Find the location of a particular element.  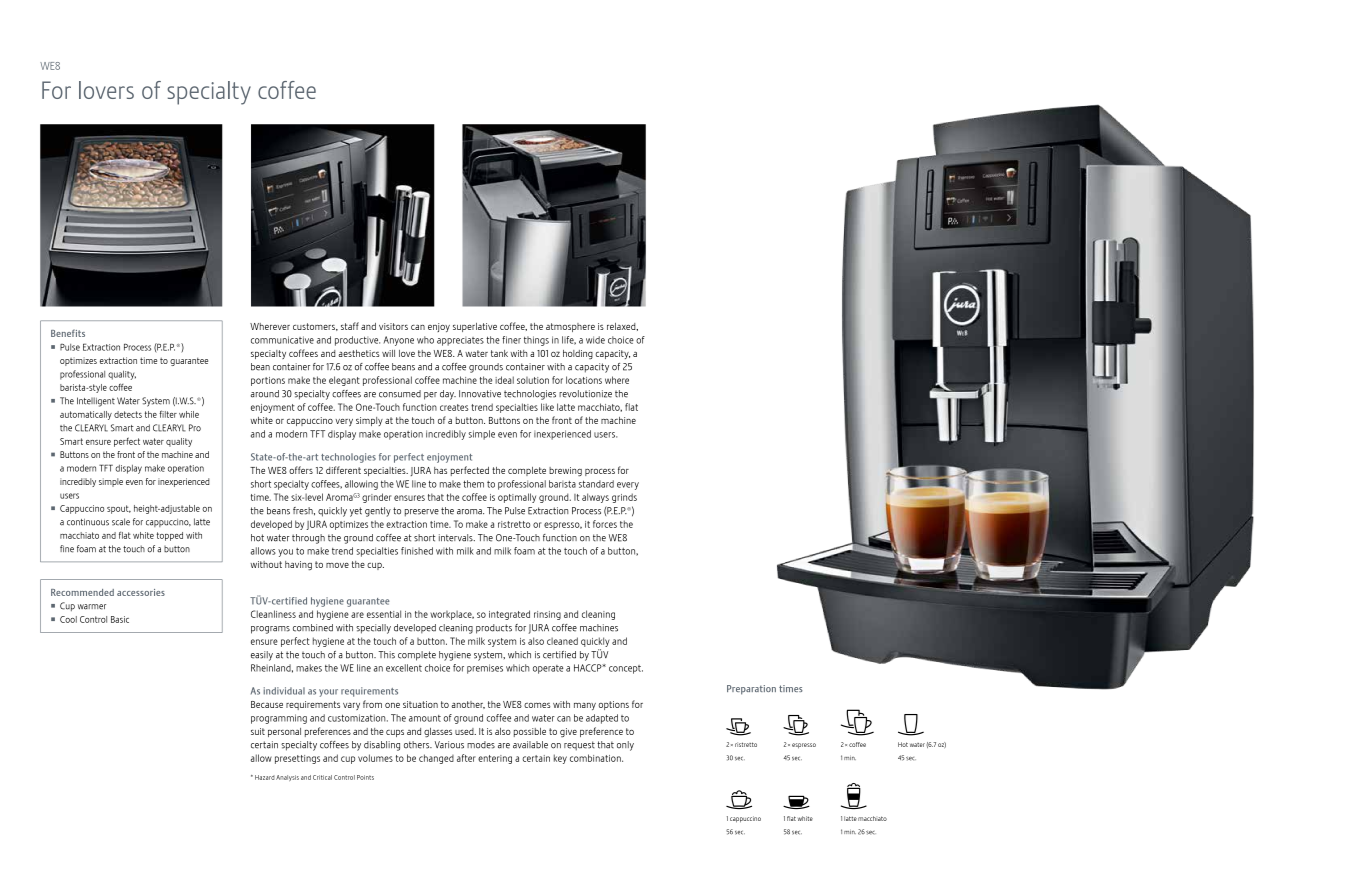

changed is located at coordinates (436, 759).
